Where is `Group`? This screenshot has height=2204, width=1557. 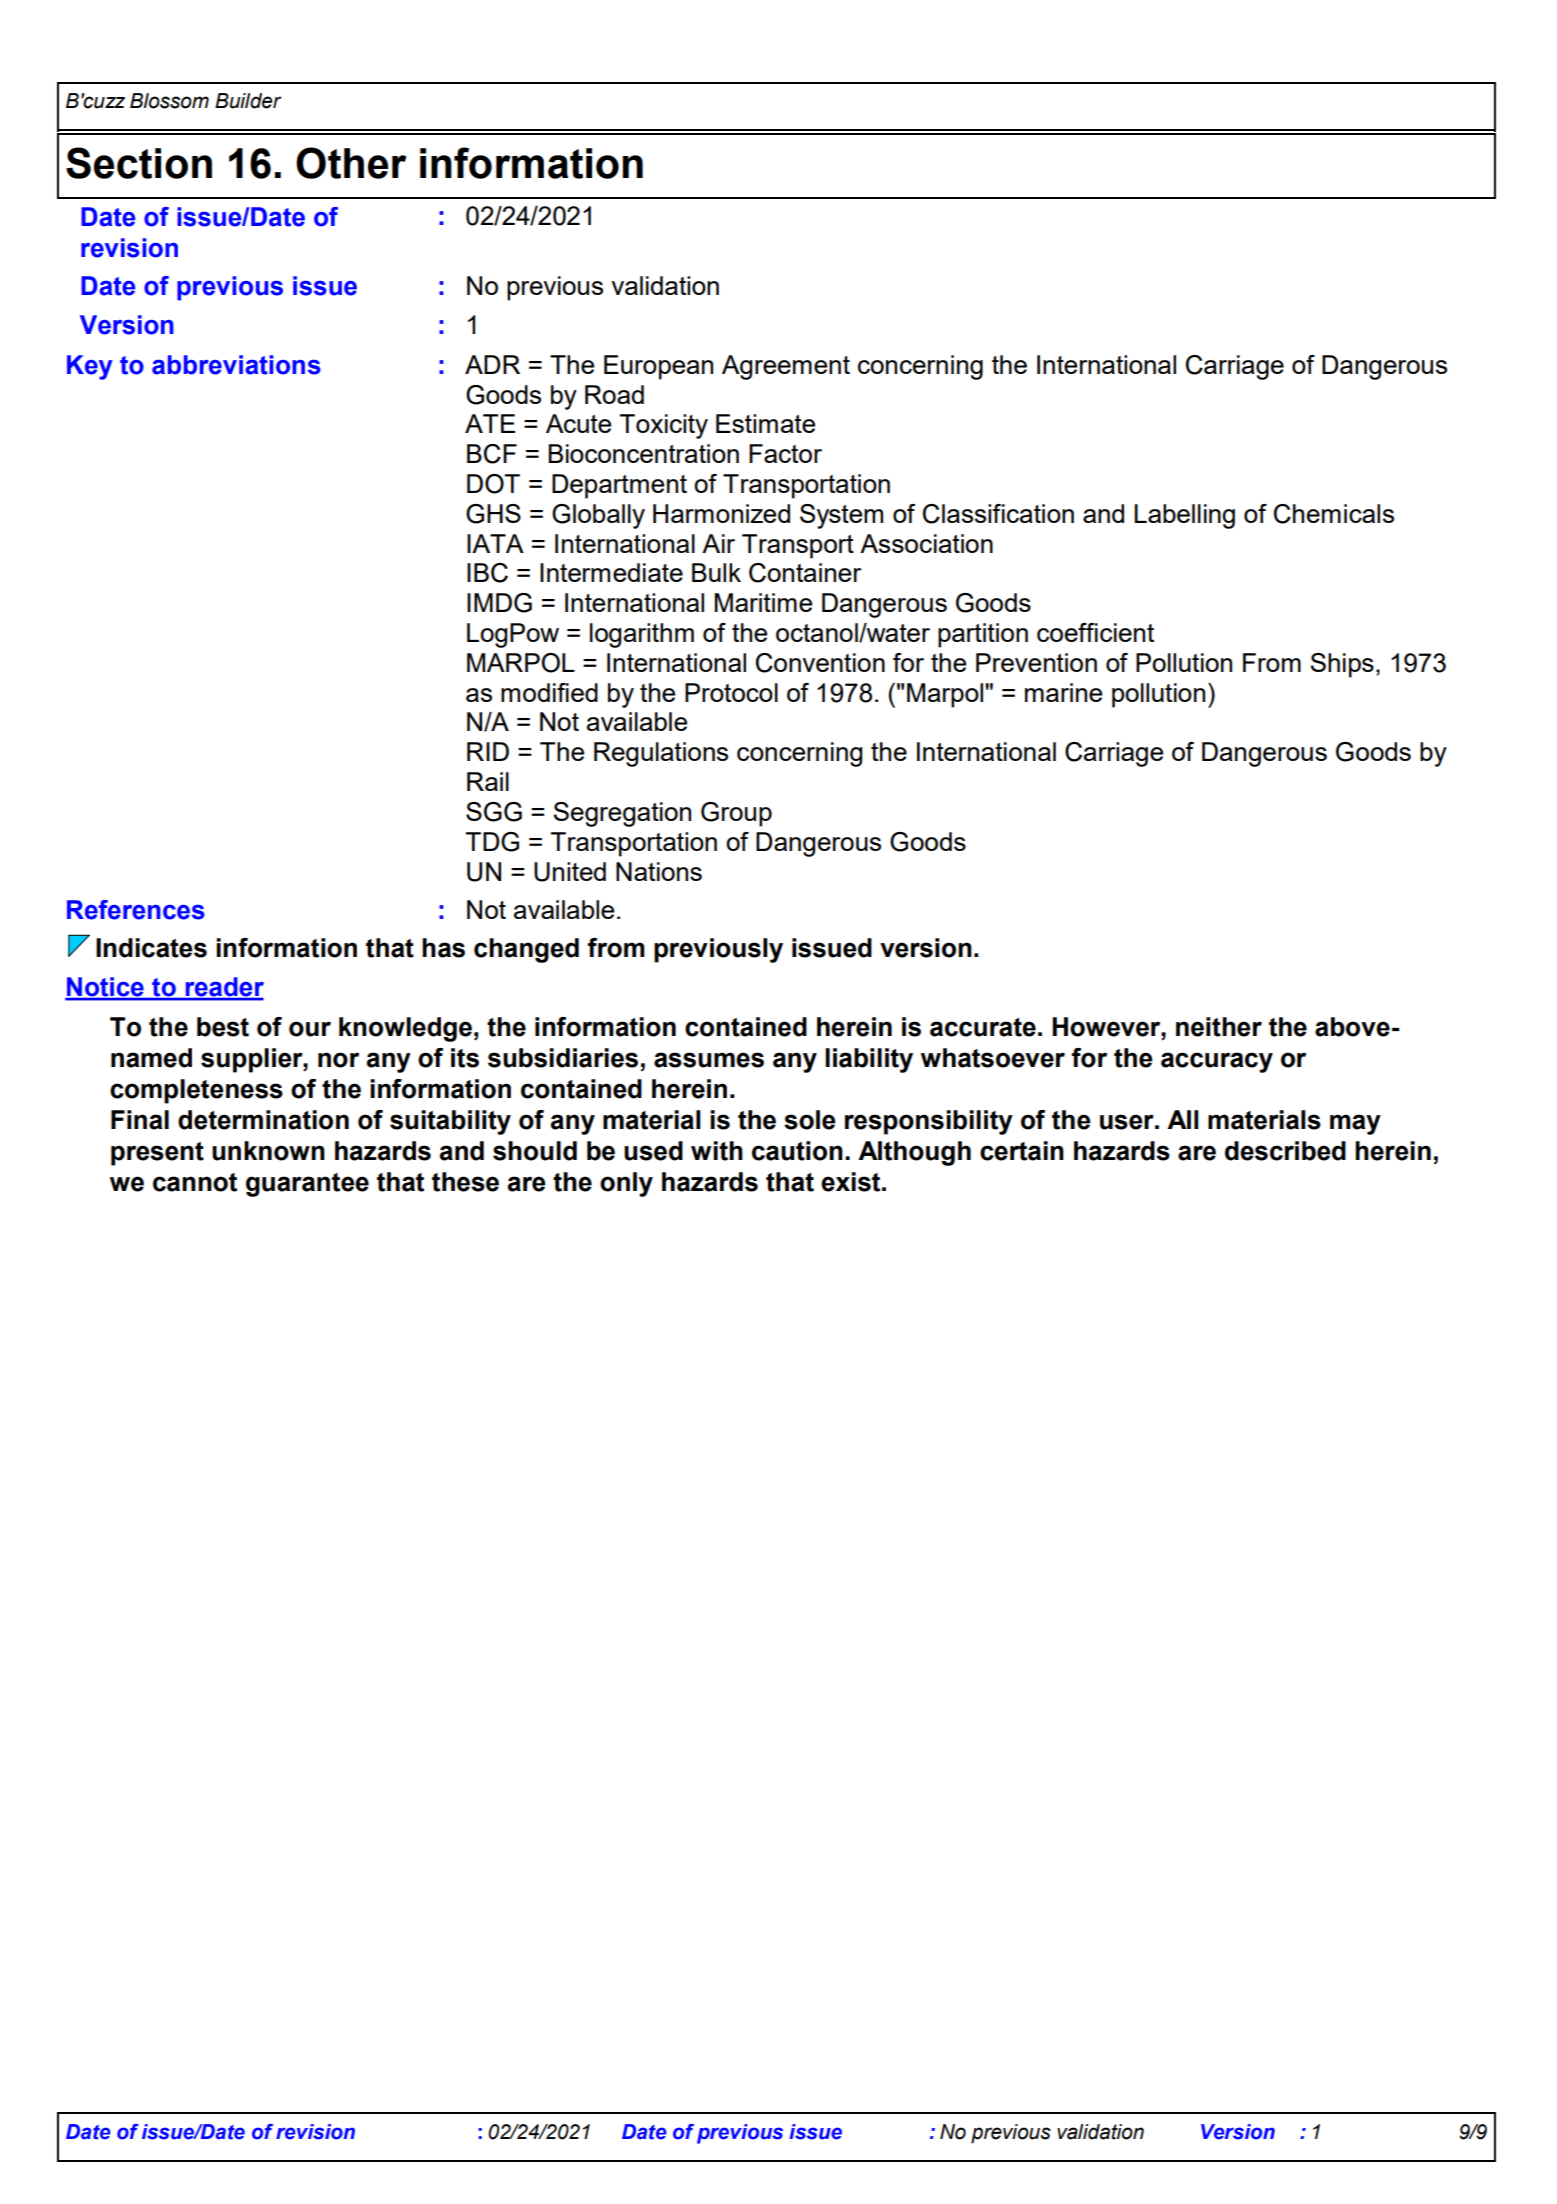 Group is located at coordinates (736, 814).
